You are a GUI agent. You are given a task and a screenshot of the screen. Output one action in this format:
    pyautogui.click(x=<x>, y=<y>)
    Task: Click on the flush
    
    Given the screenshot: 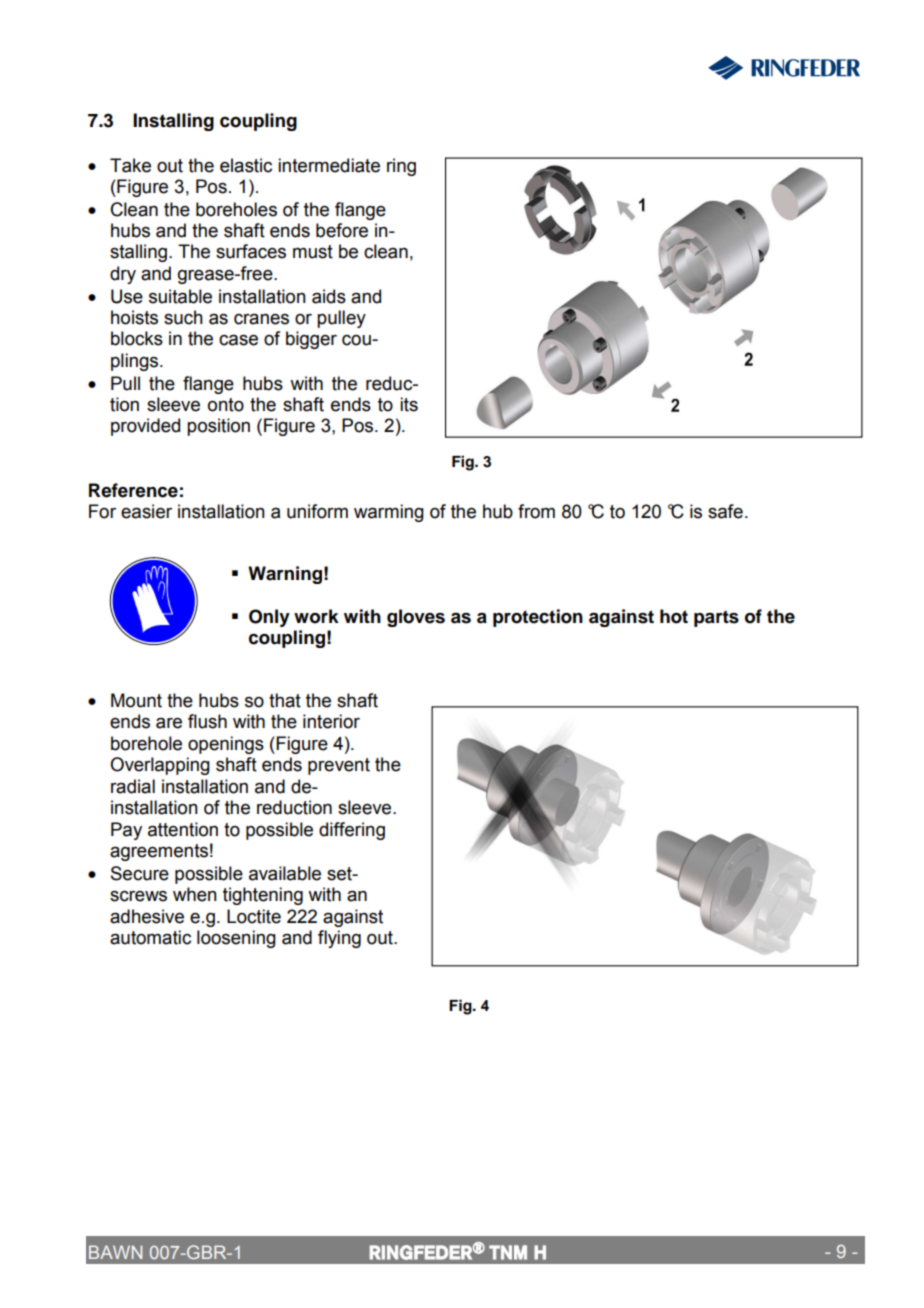 What is the action you would take?
    pyautogui.click(x=207, y=721)
